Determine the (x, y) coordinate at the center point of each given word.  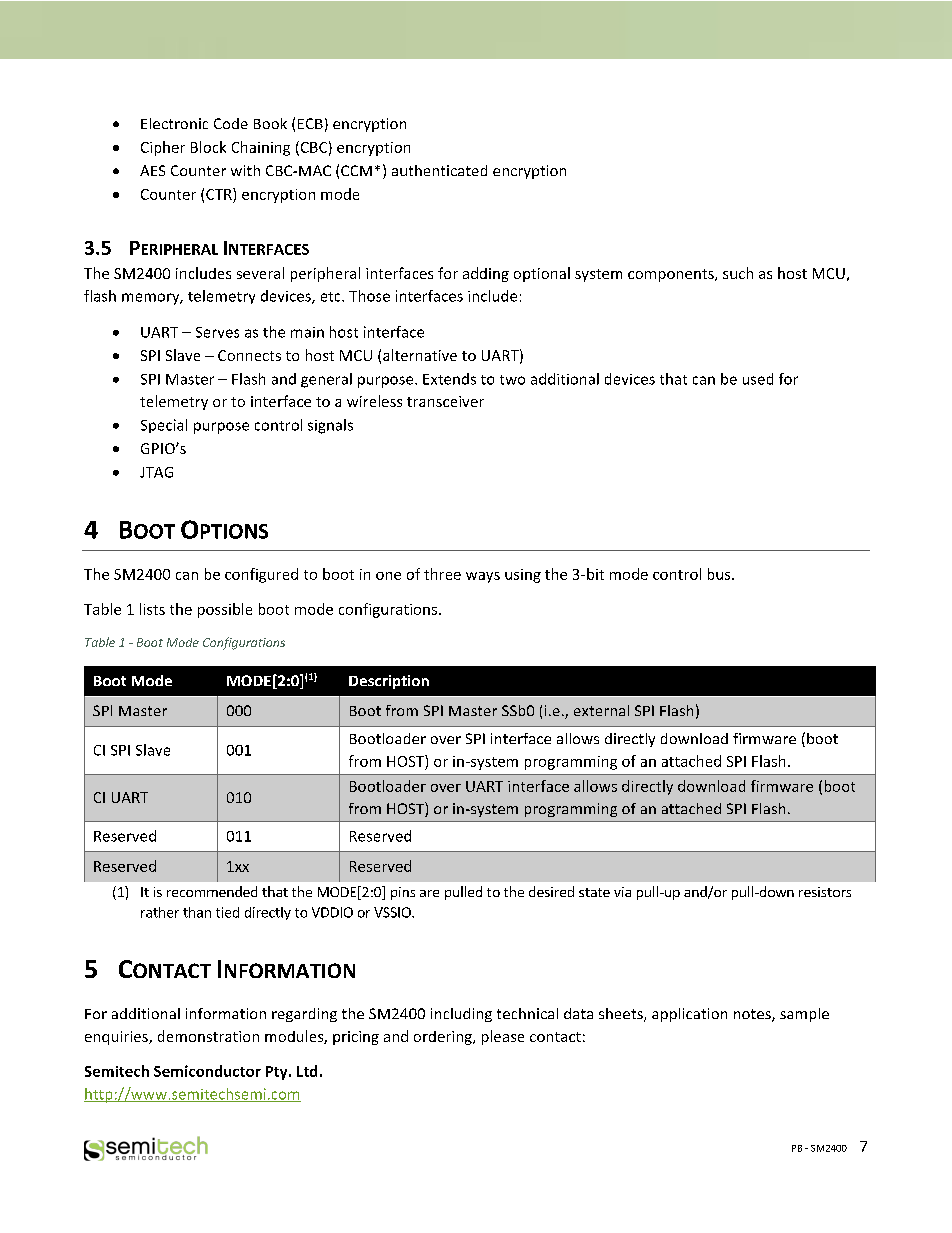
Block (208, 147)
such (738, 273)
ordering (444, 1038)
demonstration (208, 1036)
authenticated (439, 170)
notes (753, 1015)
